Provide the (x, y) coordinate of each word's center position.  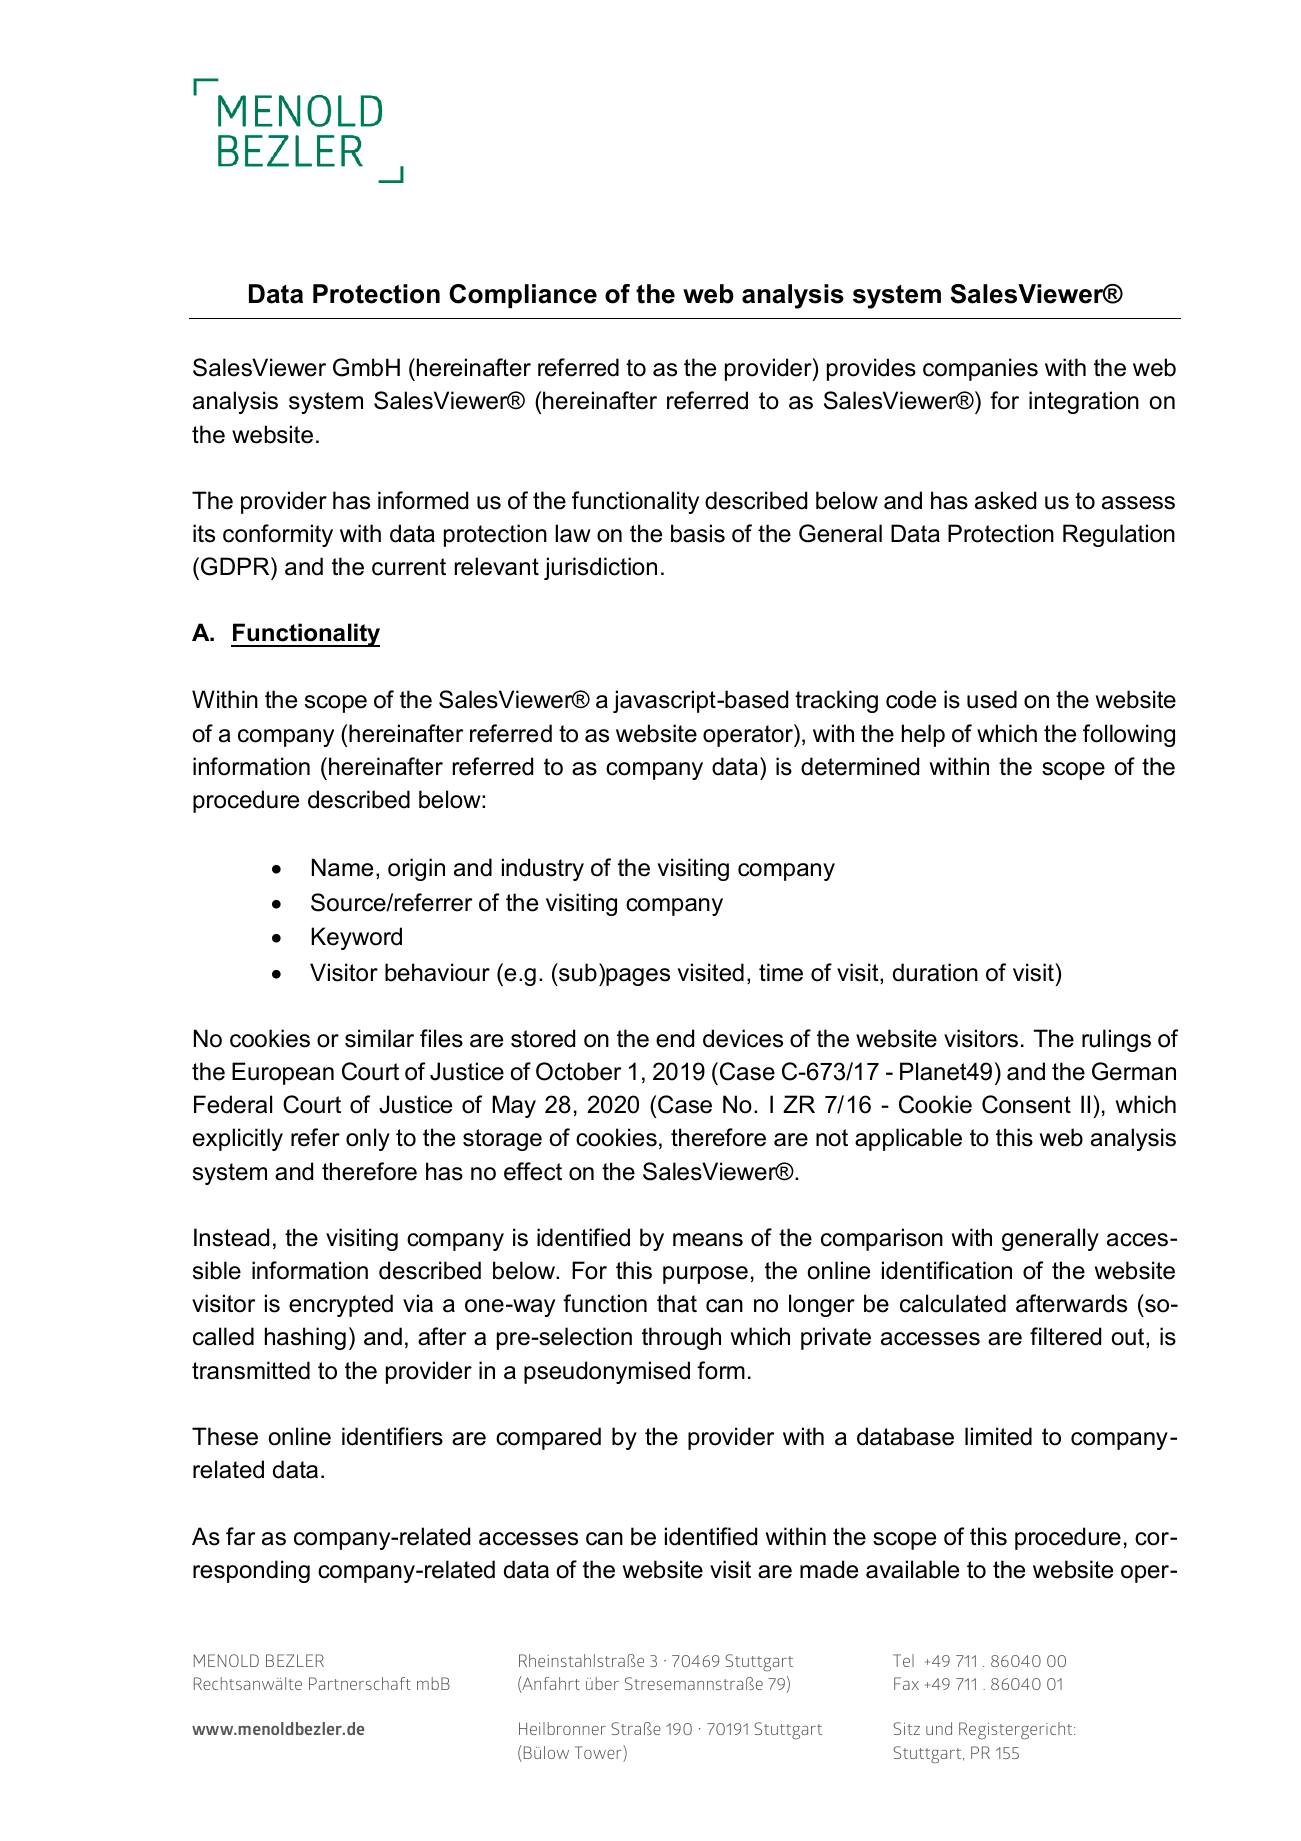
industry (543, 869)
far (240, 1536)
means (708, 1240)
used (992, 699)
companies (980, 369)
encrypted (341, 1305)
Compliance (523, 296)
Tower (599, 1753)
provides (871, 369)
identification (947, 1270)
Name (342, 867)
